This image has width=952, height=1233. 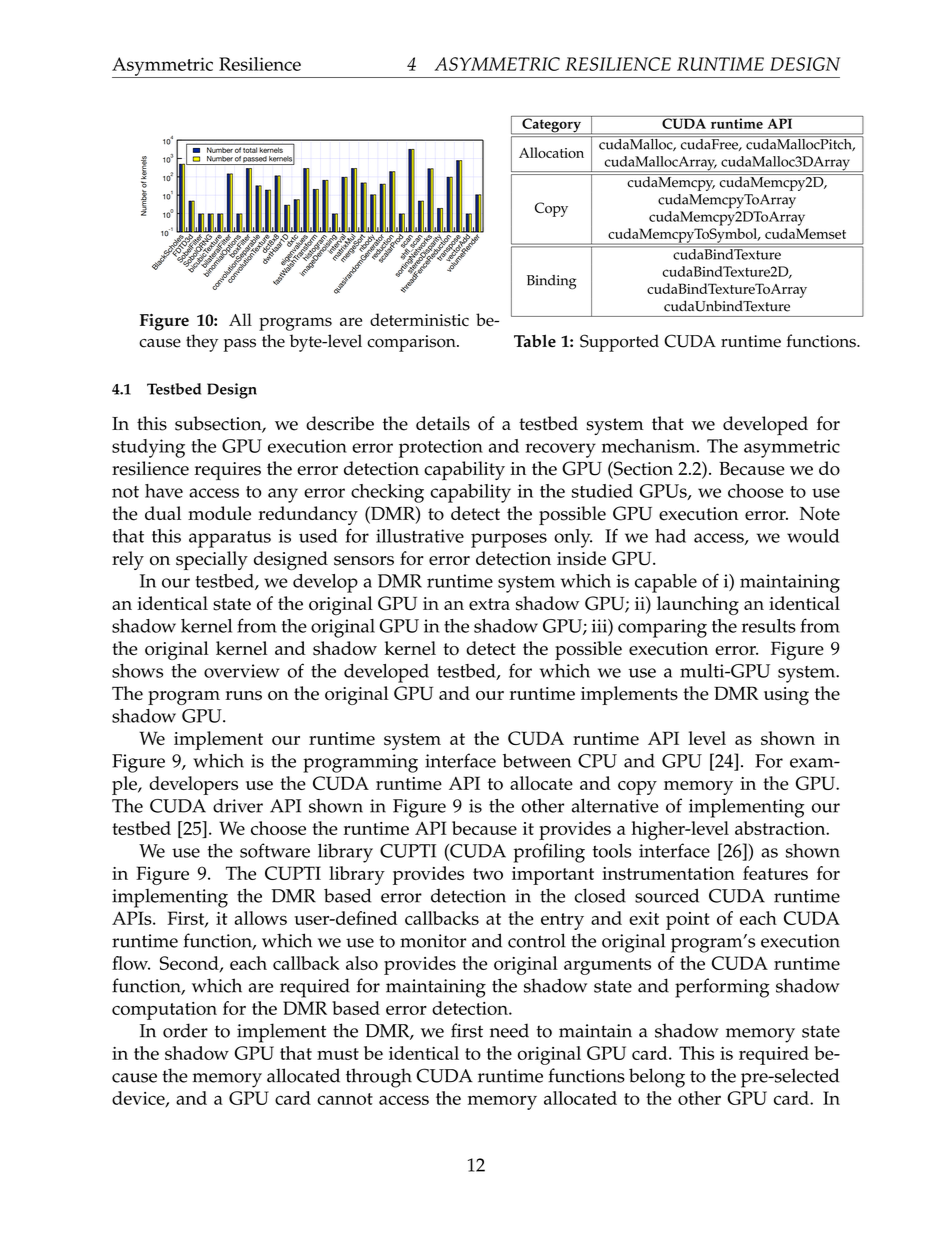 I want to click on Allocation, so click(x=551, y=152).
